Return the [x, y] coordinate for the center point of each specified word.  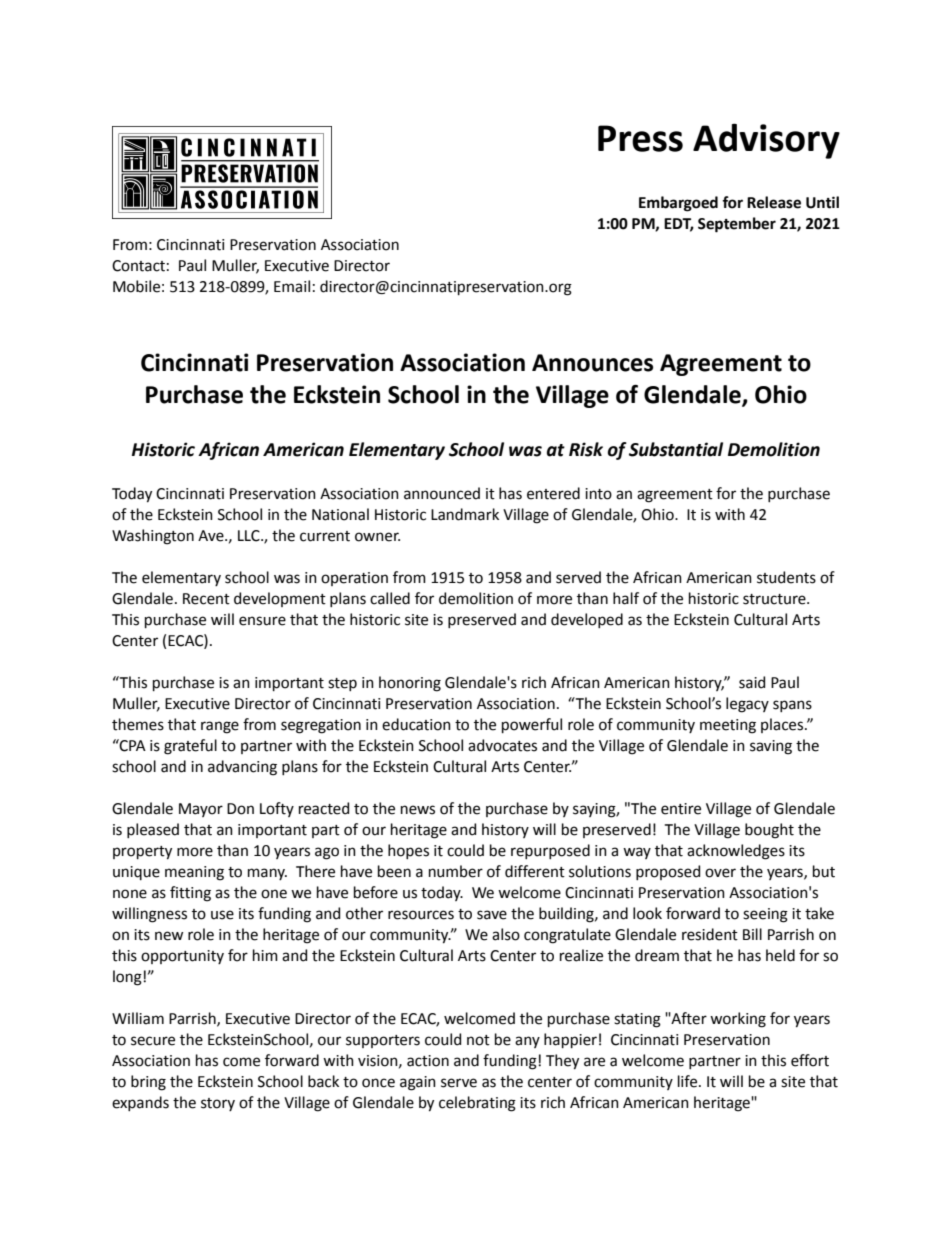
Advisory [766, 141]
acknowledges [736, 852]
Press [640, 138]
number [456, 871]
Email [292, 286]
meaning [194, 873]
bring [148, 1083]
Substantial [676, 449]
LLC [250, 536]
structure [775, 599]
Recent [206, 599]
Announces [592, 363]
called [390, 598]
